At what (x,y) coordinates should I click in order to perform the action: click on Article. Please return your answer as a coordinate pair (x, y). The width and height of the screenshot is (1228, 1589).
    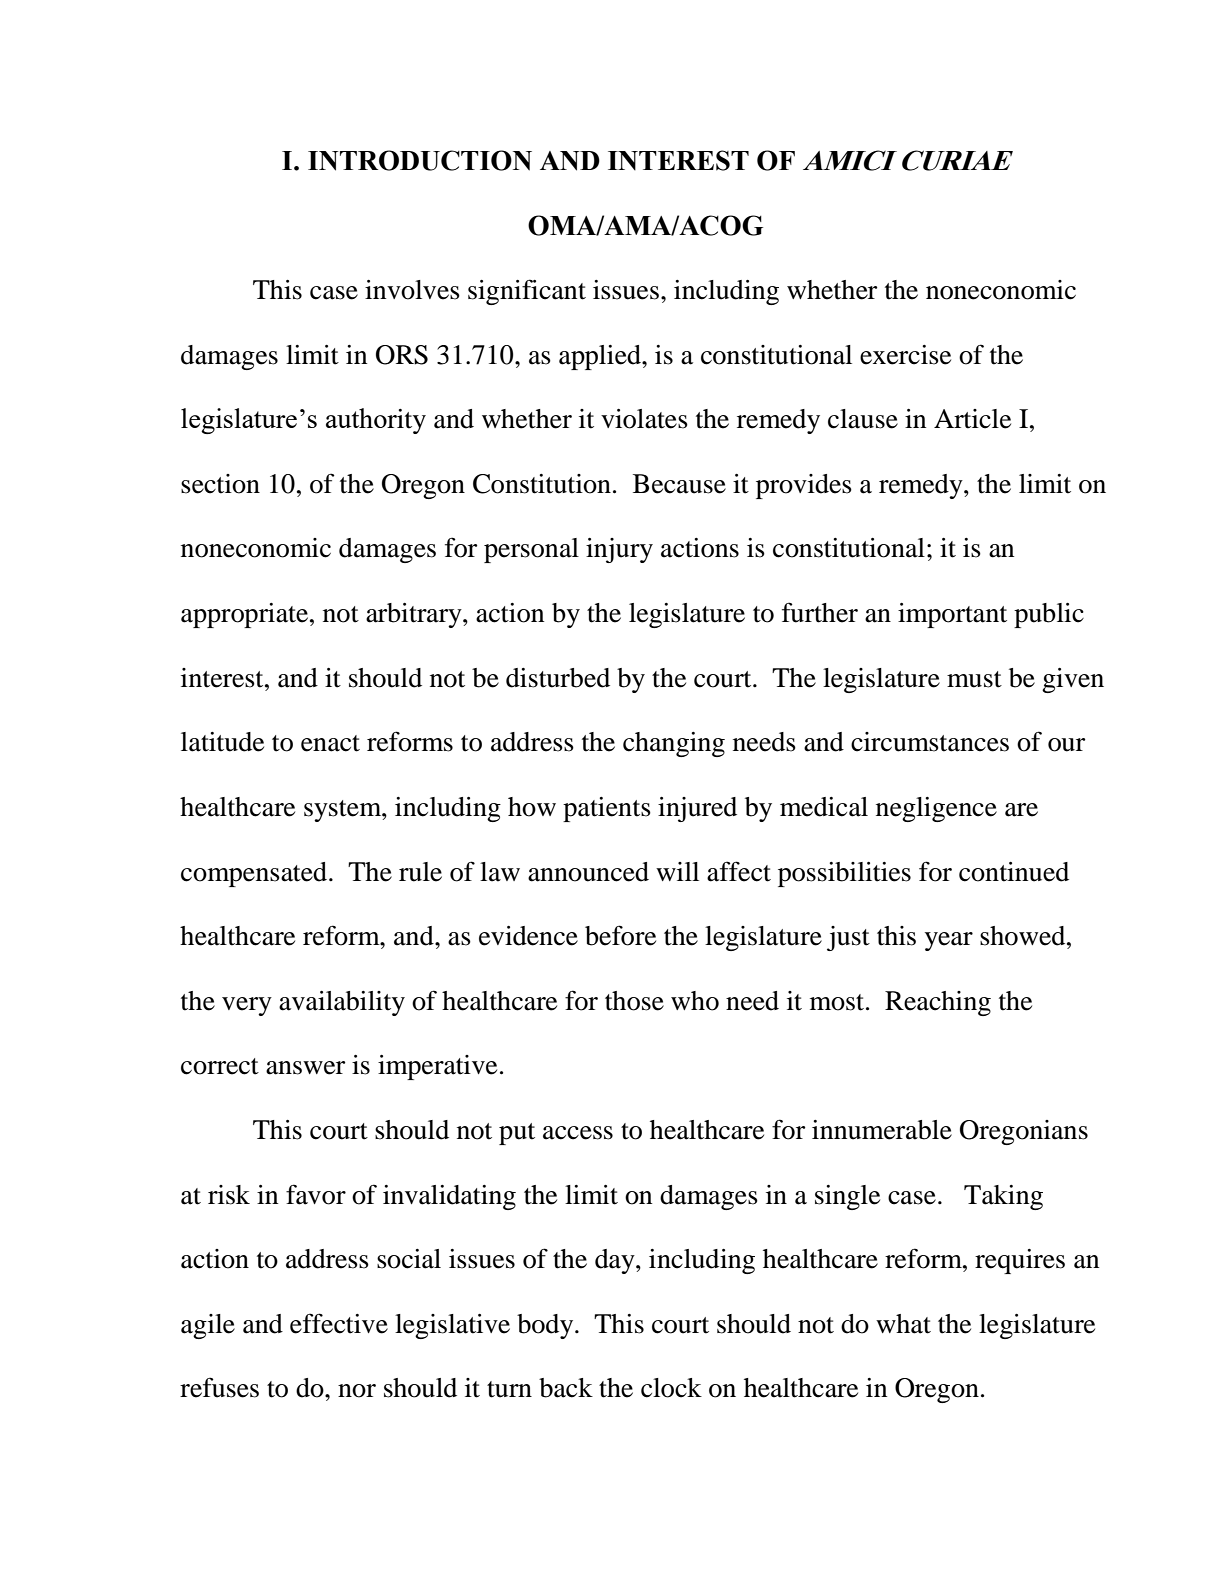
    Looking at the image, I should click on (972, 419).
